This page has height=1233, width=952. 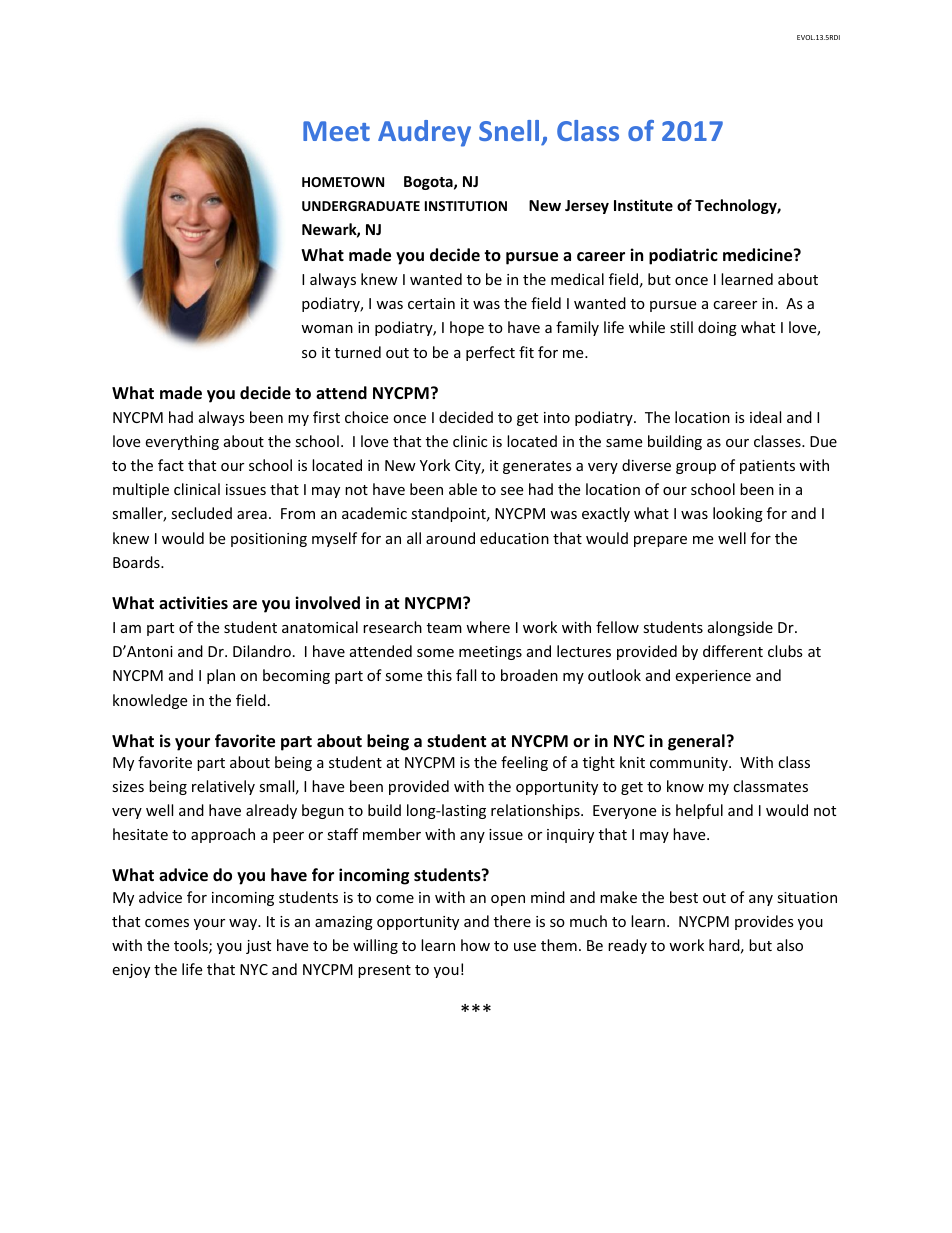 What do you see at coordinates (509, 130) in the page?
I see `Snell` at bounding box center [509, 130].
